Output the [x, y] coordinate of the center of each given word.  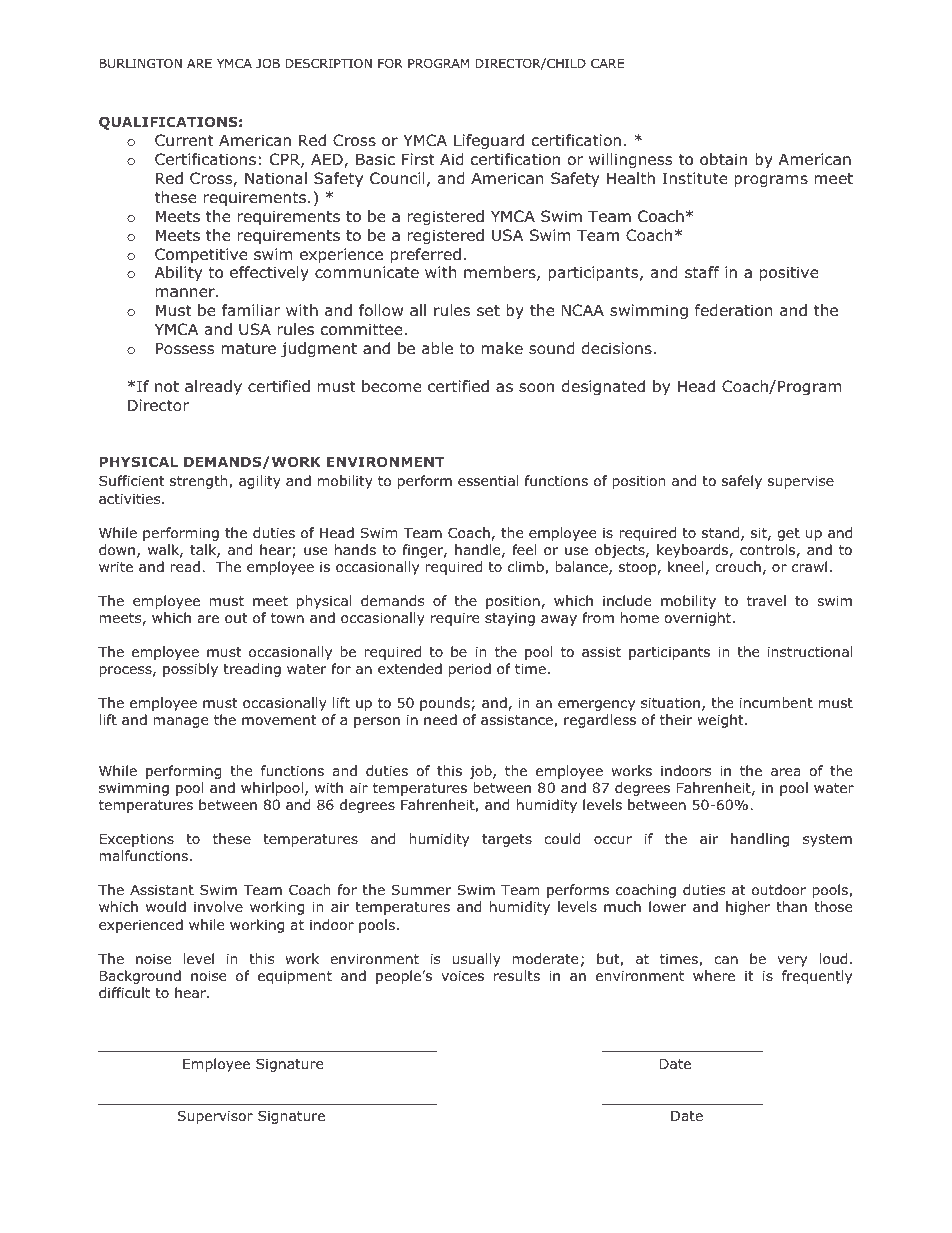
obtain [723, 159]
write [116, 566]
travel [766, 600]
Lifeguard [489, 141]
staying [510, 619]
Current [184, 140]
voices [462, 976]
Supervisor [215, 1117]
